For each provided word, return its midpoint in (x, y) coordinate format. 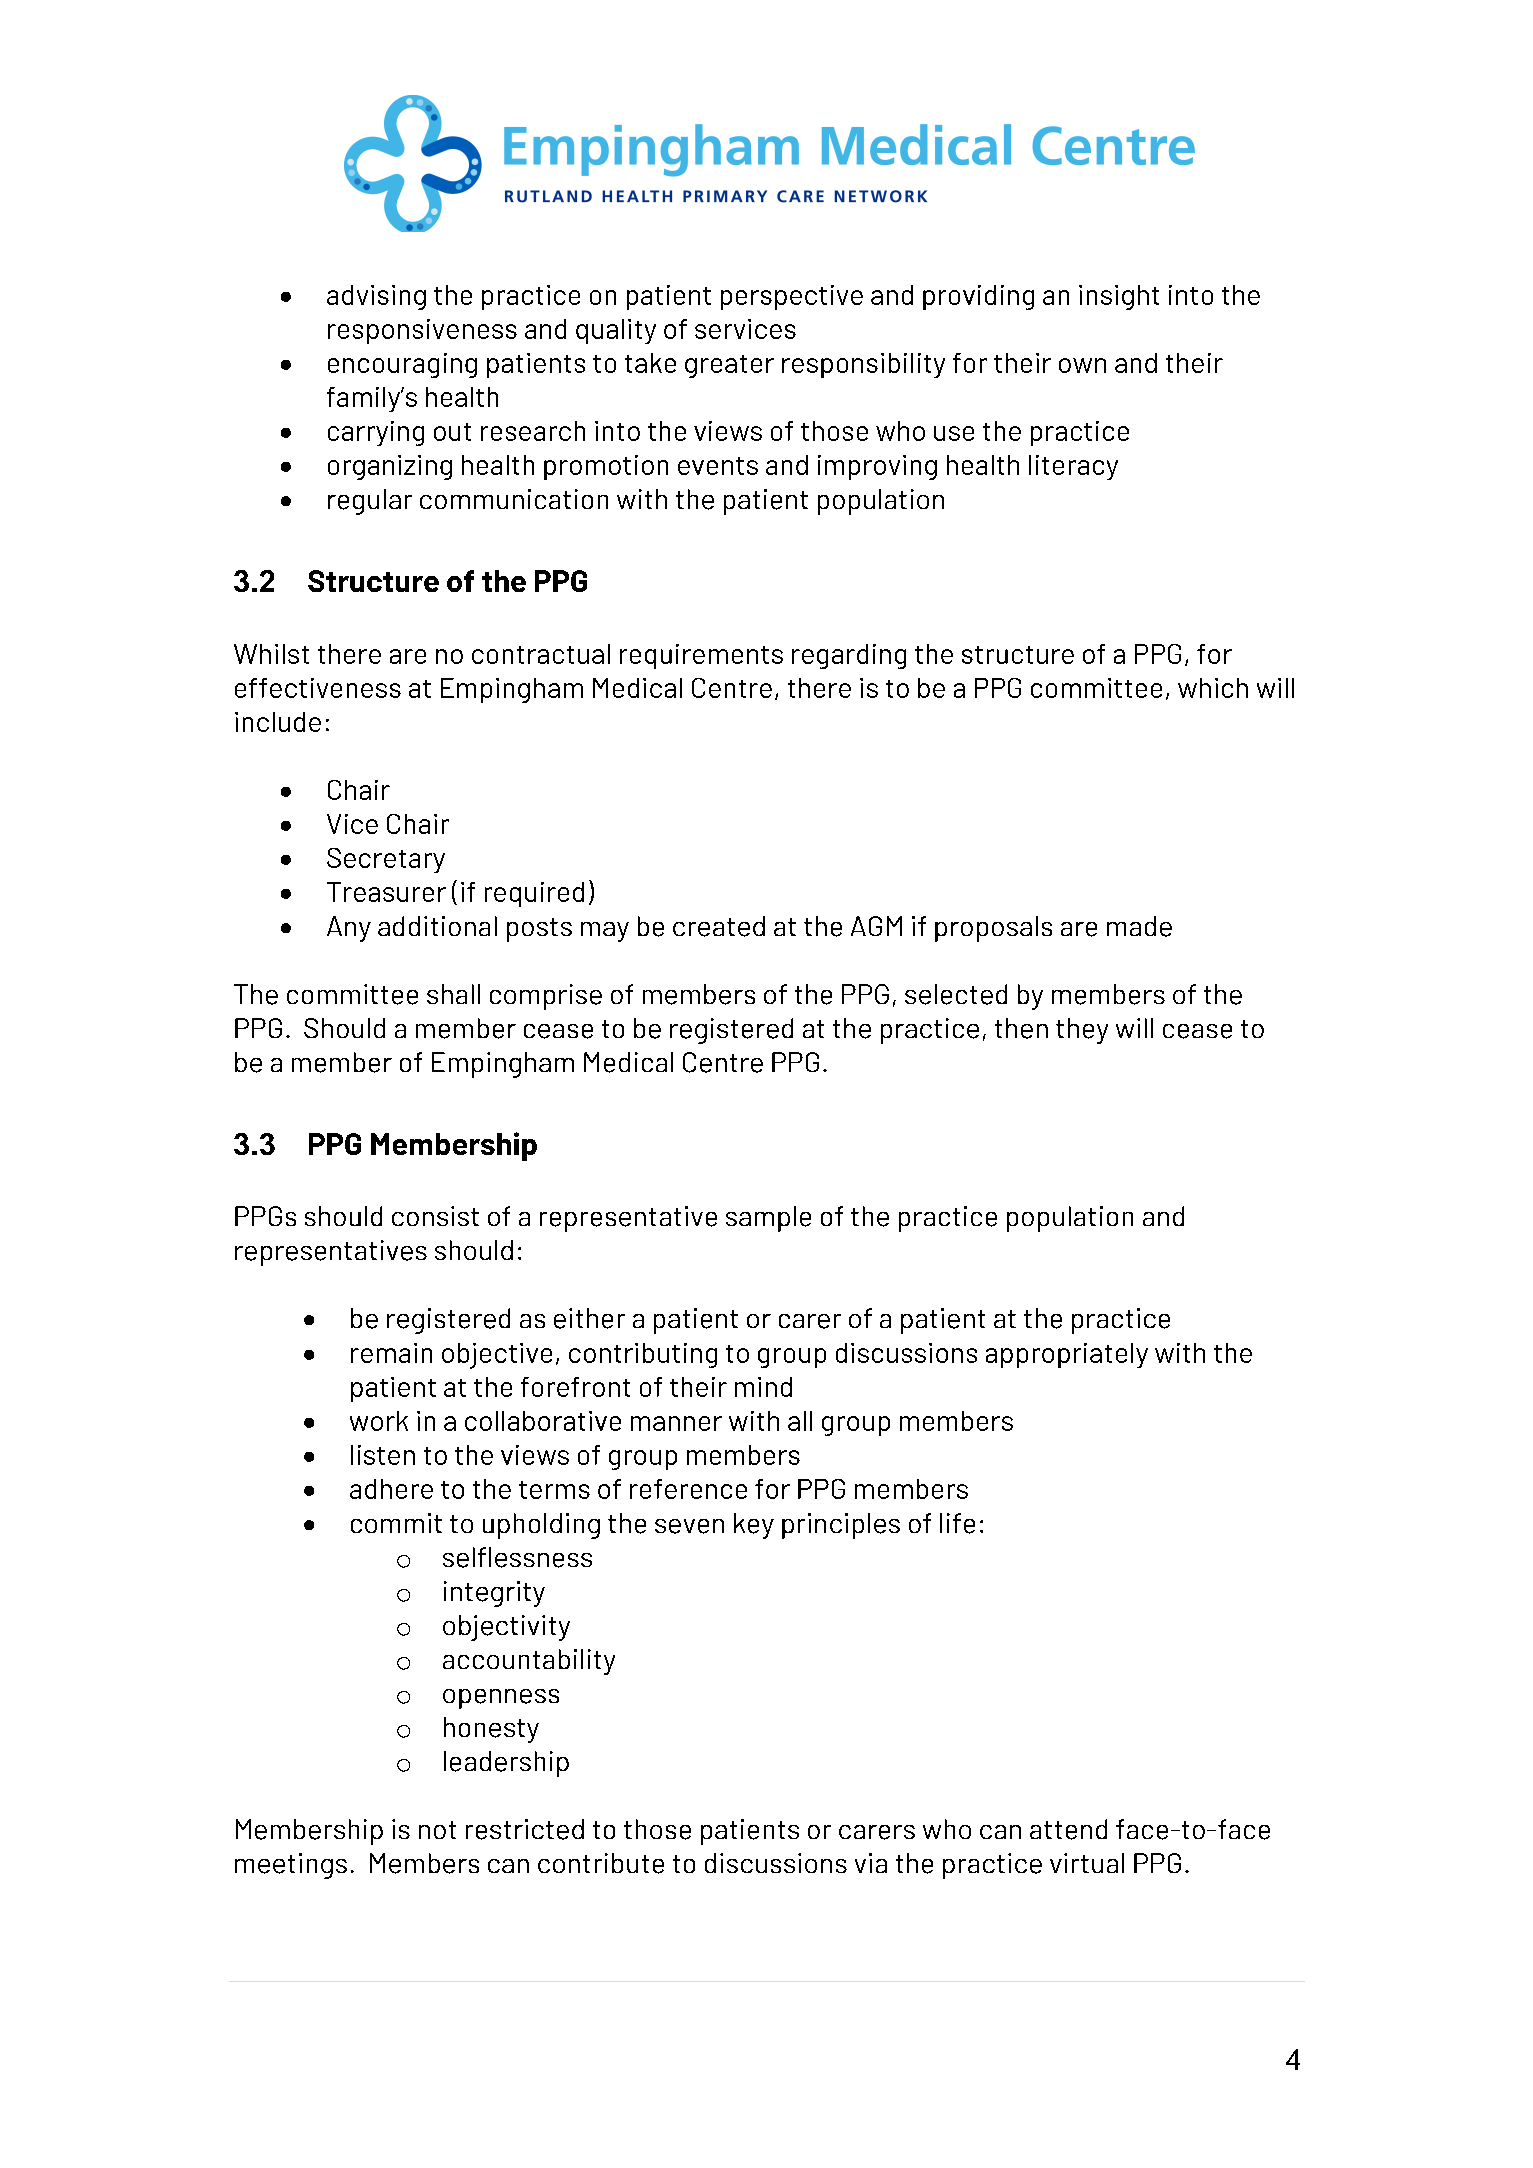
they (1082, 1031)
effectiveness (318, 688)
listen (383, 1455)
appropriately (1067, 1355)
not (437, 1830)
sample (768, 1219)
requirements (701, 656)
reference (688, 1489)
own (1082, 365)
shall (453, 994)
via (871, 1863)
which (1213, 688)
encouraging (402, 365)
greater (729, 366)
